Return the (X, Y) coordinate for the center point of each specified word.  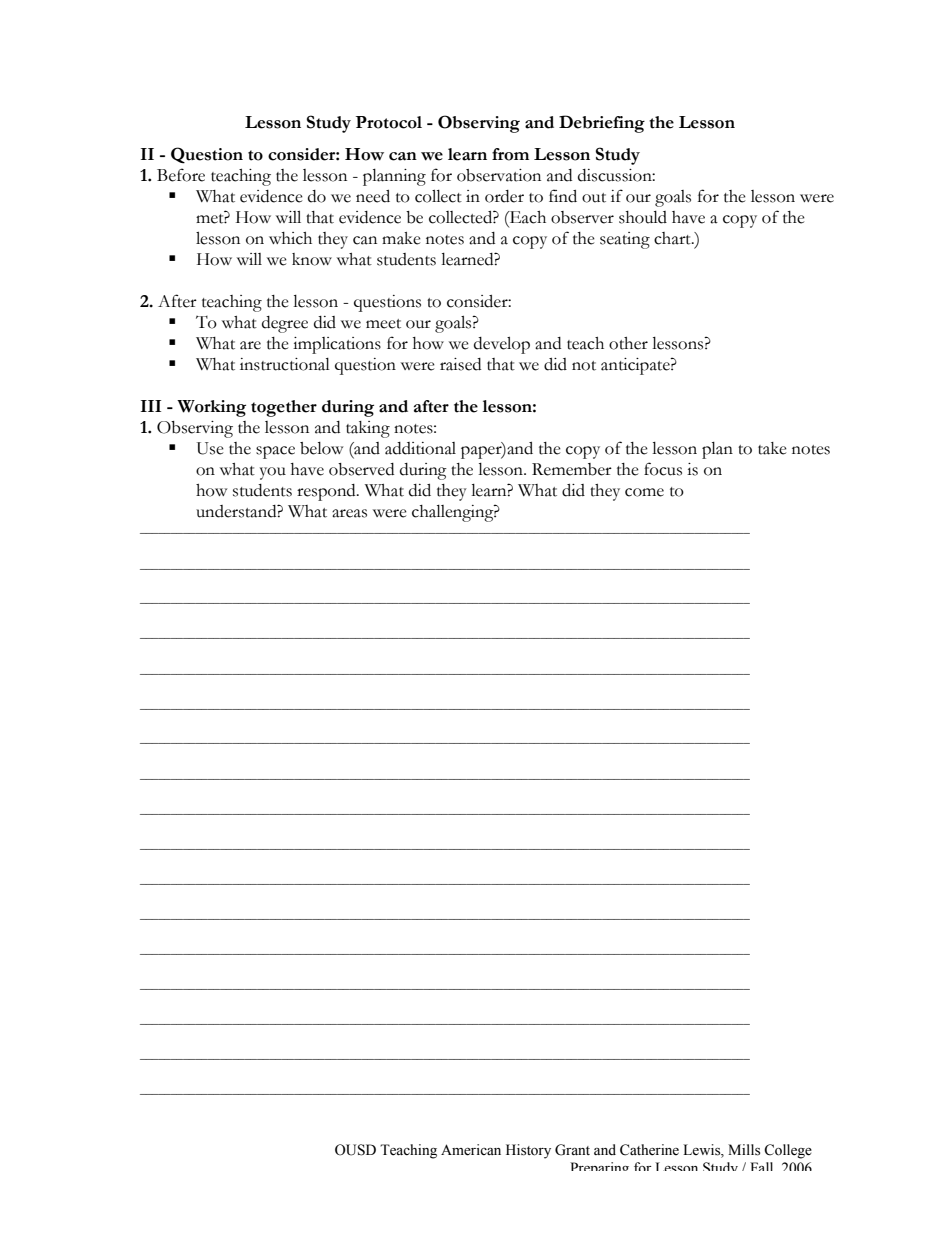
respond (327, 492)
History (528, 1151)
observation (499, 175)
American (471, 1150)
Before (181, 175)
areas (349, 513)
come (644, 492)
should (643, 217)
